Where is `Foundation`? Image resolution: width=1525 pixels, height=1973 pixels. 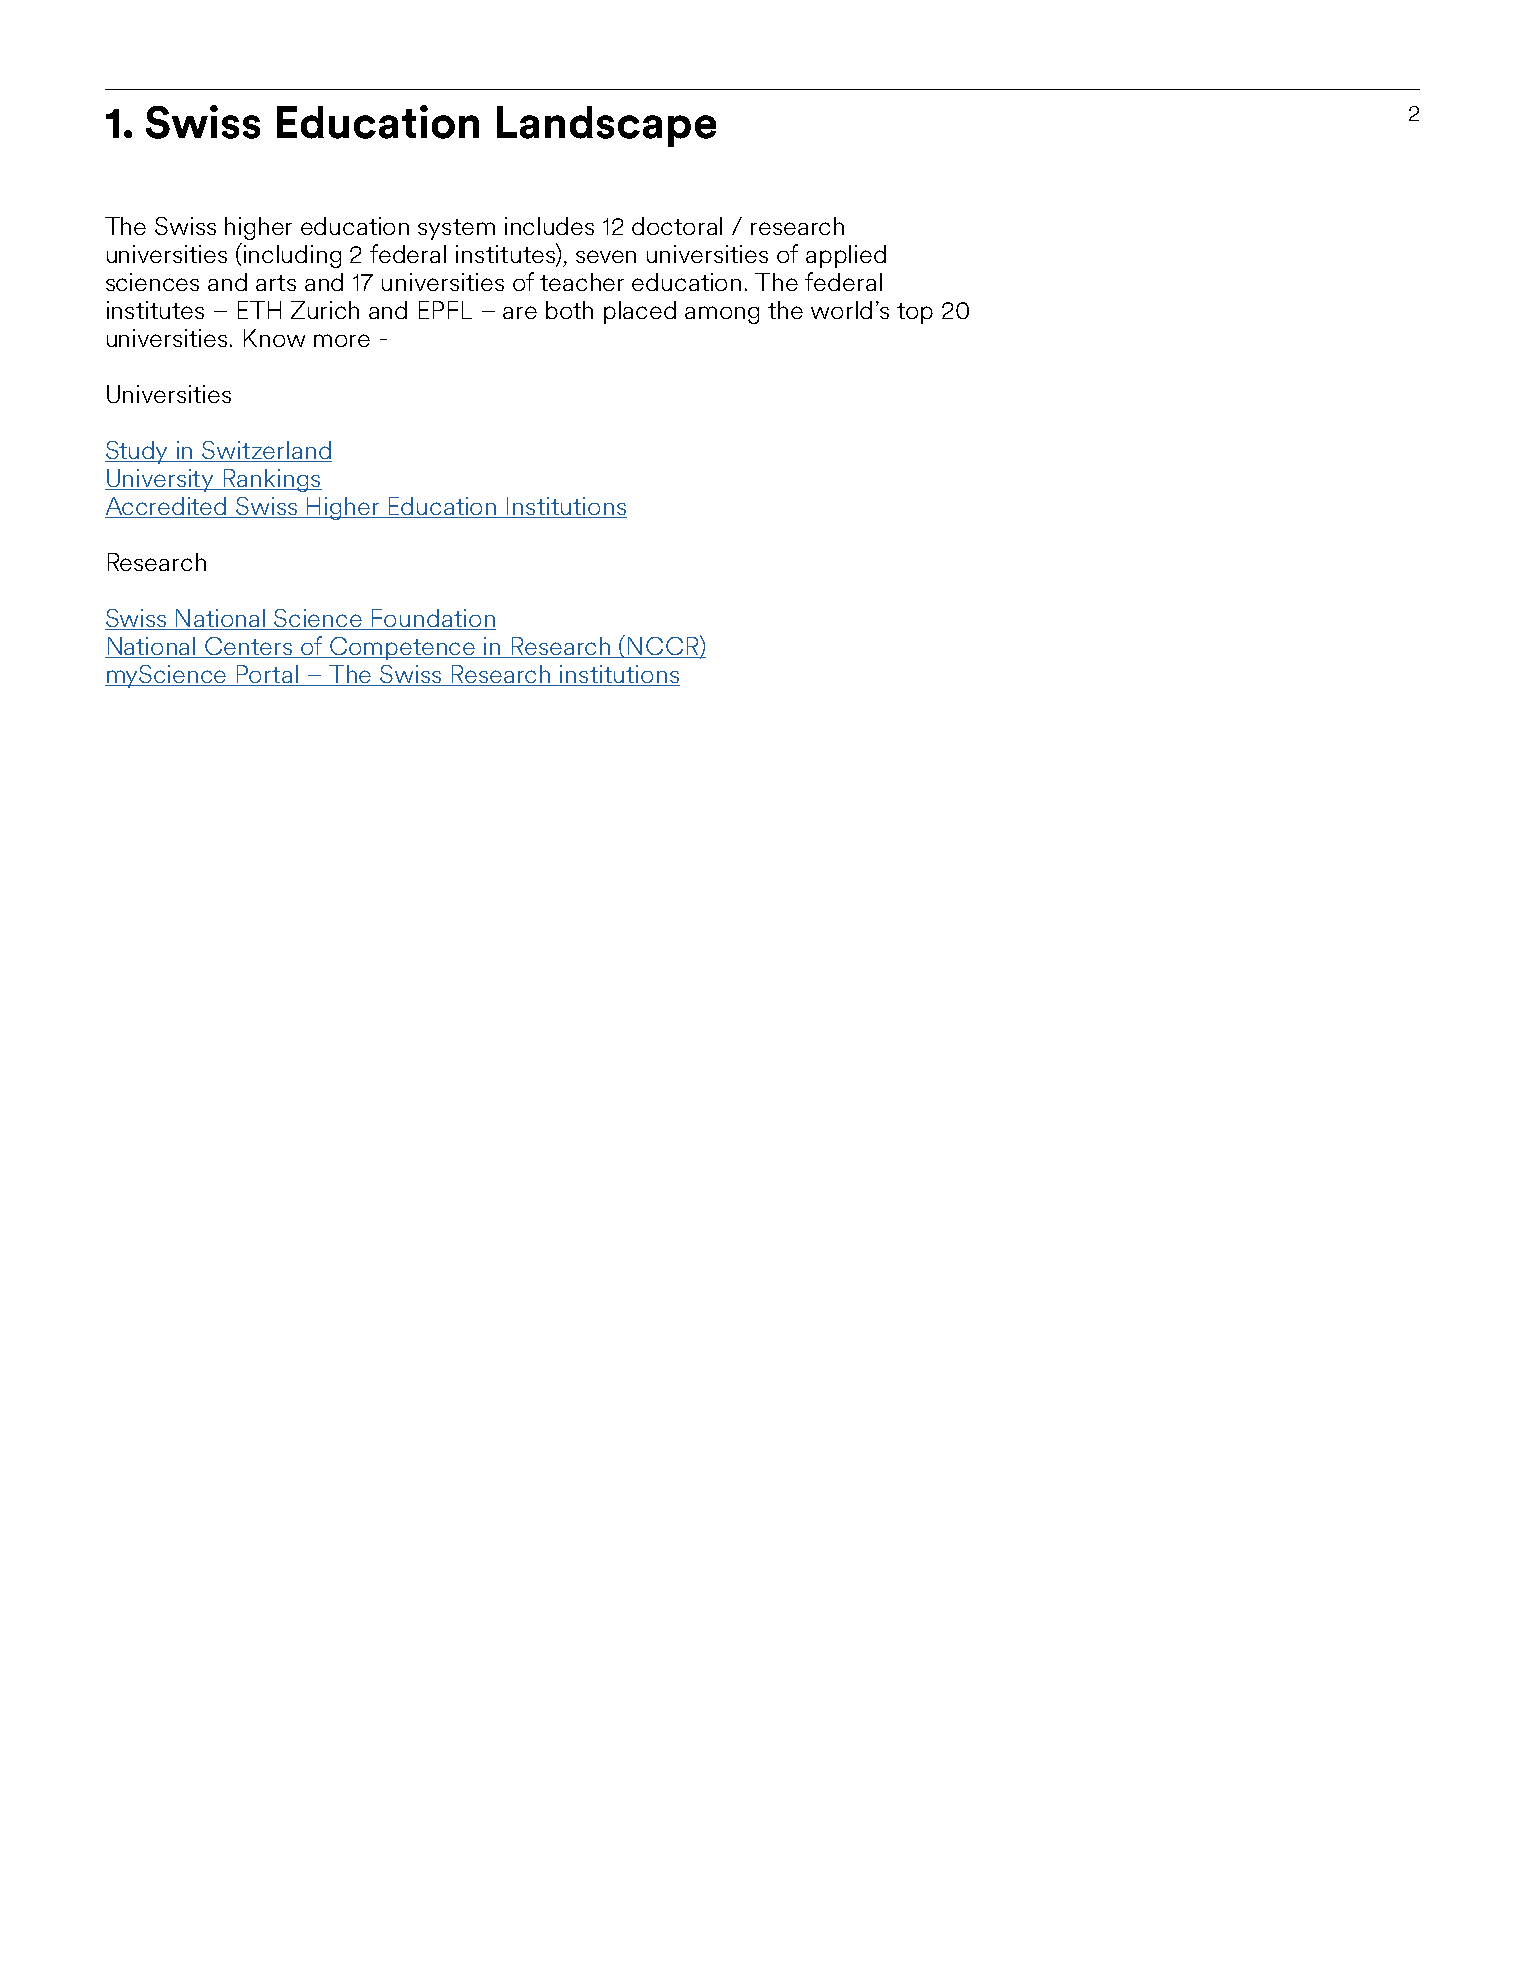 Foundation is located at coordinates (433, 619).
